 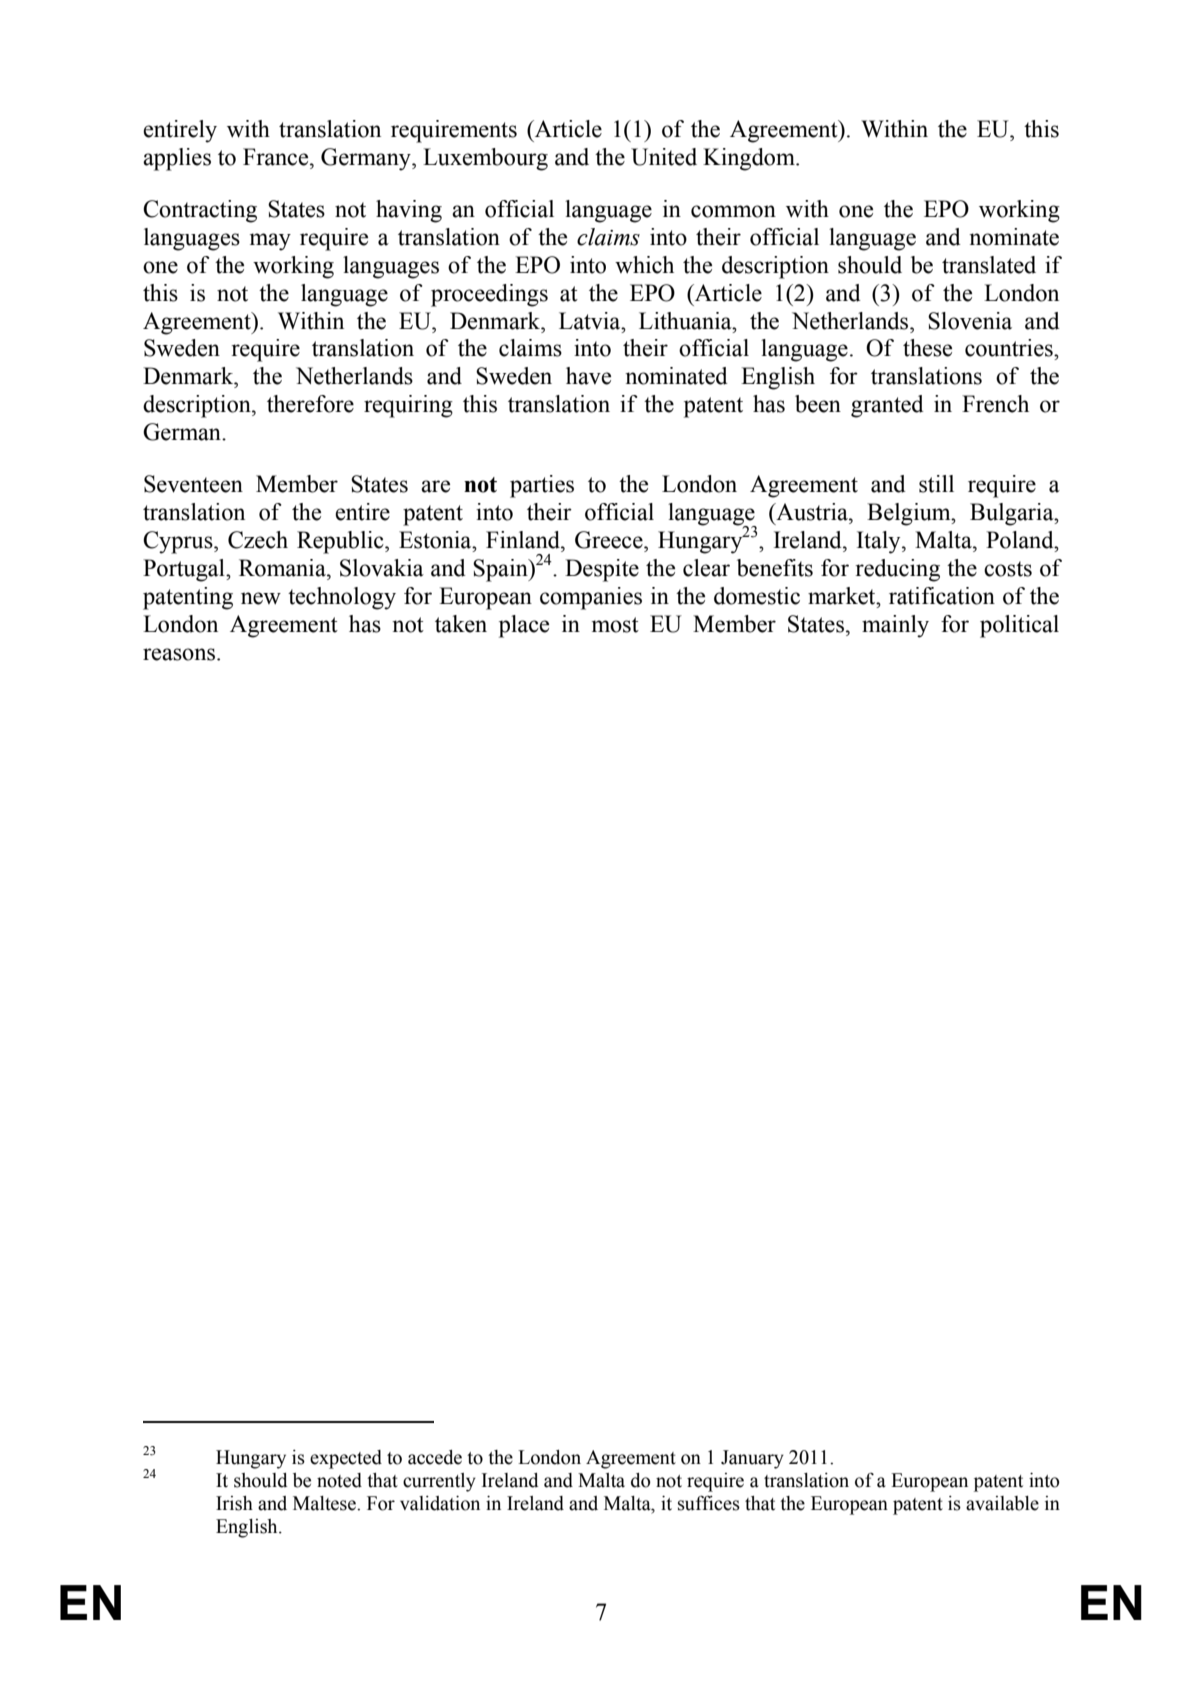 I want to click on translated, so click(x=989, y=265).
